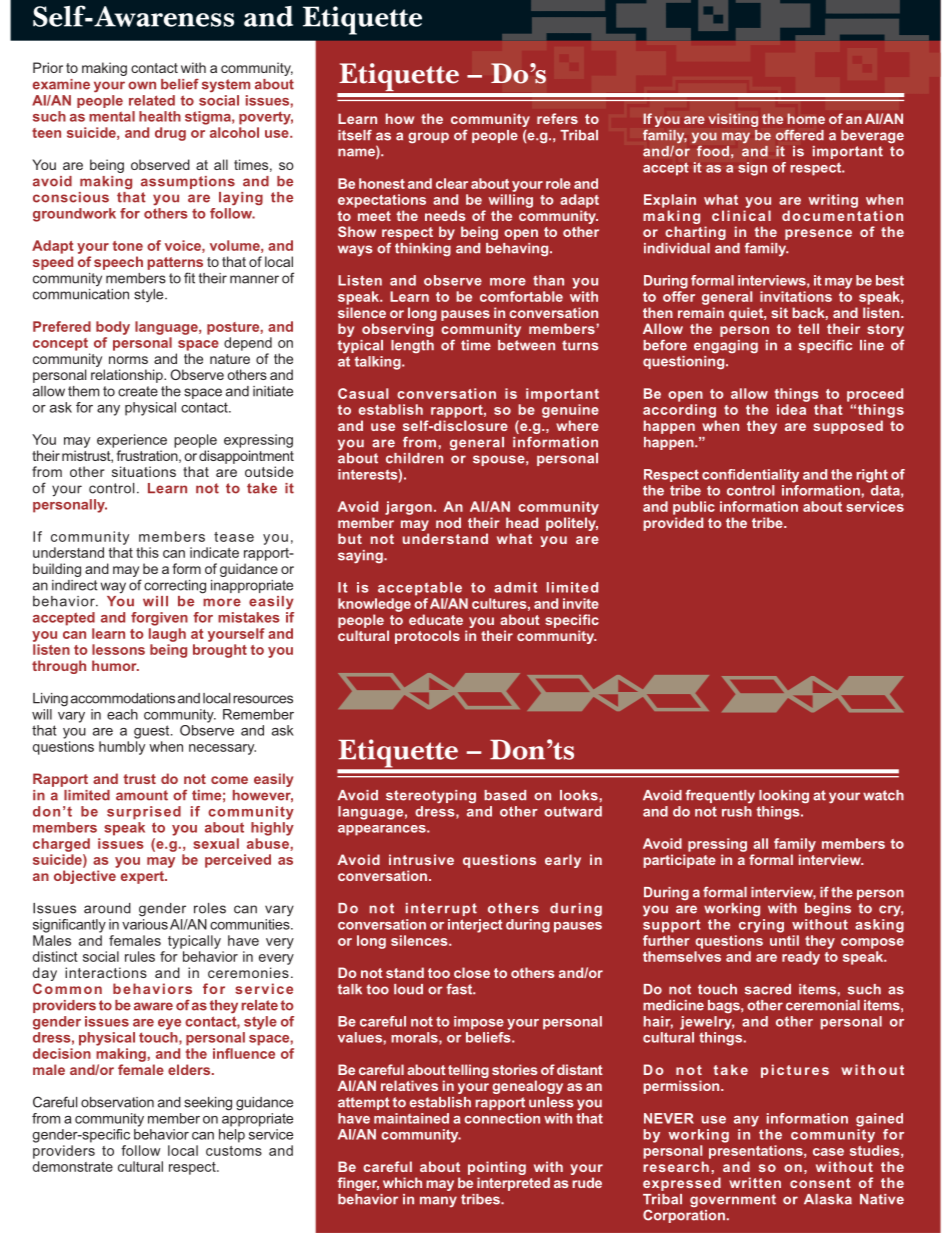  Describe the element at coordinates (428, 138) in the screenshot. I see `group` at that location.
